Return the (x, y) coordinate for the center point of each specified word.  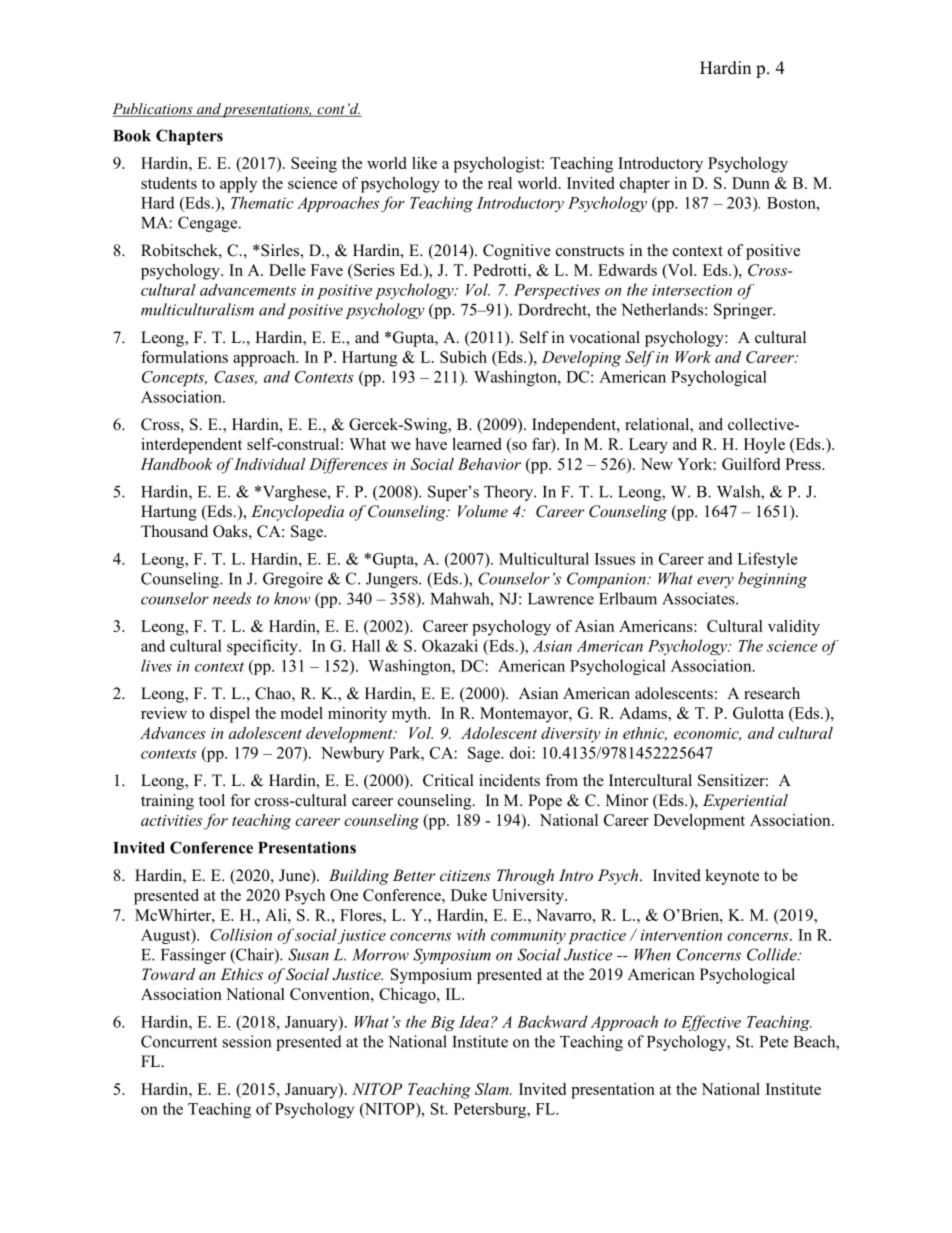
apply (238, 185)
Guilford (751, 464)
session (247, 1041)
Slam (493, 1089)
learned (476, 444)
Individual (269, 464)
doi (521, 752)
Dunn (751, 183)
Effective (711, 1023)
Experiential (745, 802)
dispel (230, 715)
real (500, 183)
